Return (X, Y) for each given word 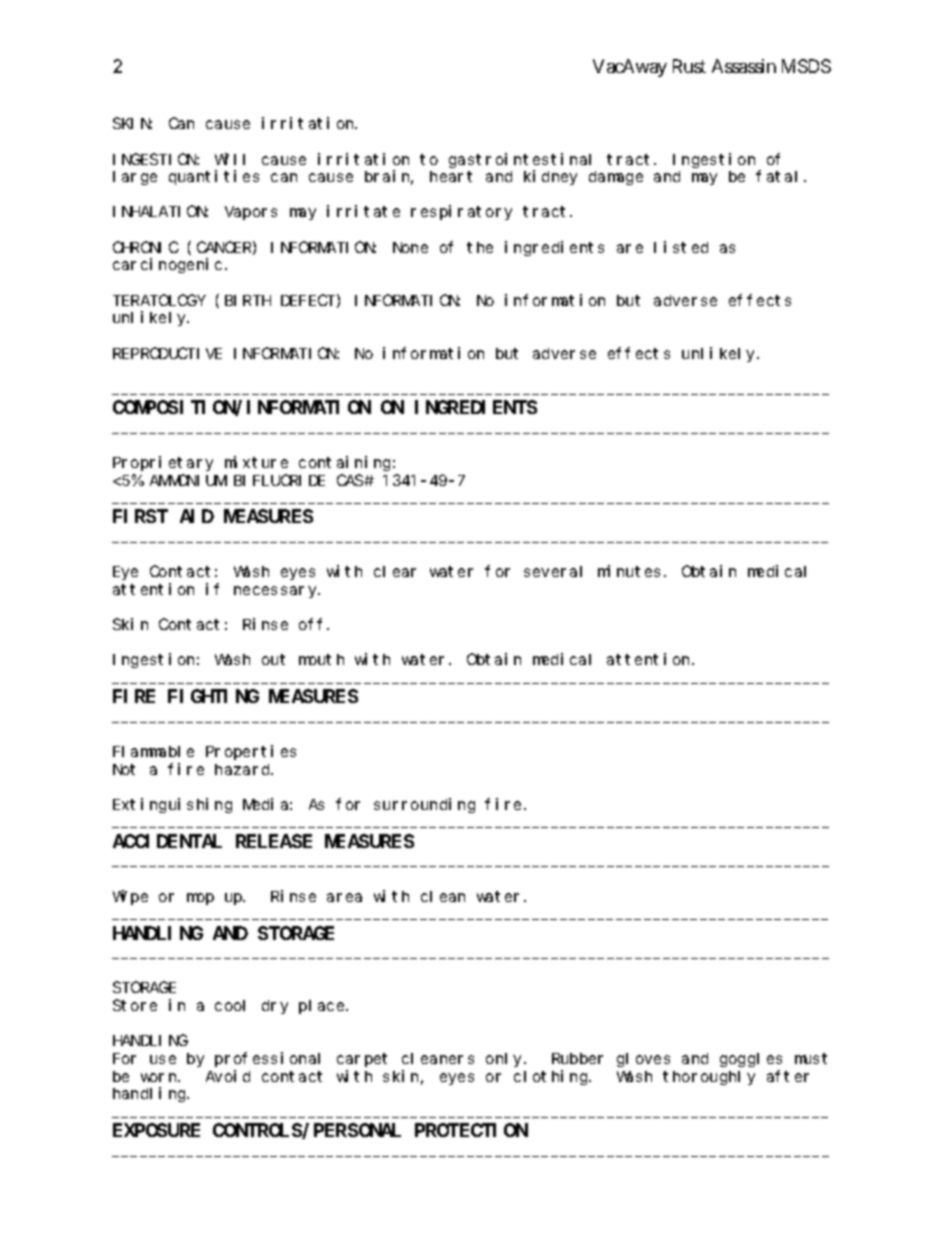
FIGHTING (213, 696)
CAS (351, 480)
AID (197, 517)
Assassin (744, 66)
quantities (214, 177)
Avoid (228, 1076)
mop (200, 899)
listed (681, 247)
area (344, 897)
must (811, 1058)
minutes (629, 571)
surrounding (424, 805)
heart (451, 176)
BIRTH (248, 300)
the (480, 247)
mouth (321, 659)
